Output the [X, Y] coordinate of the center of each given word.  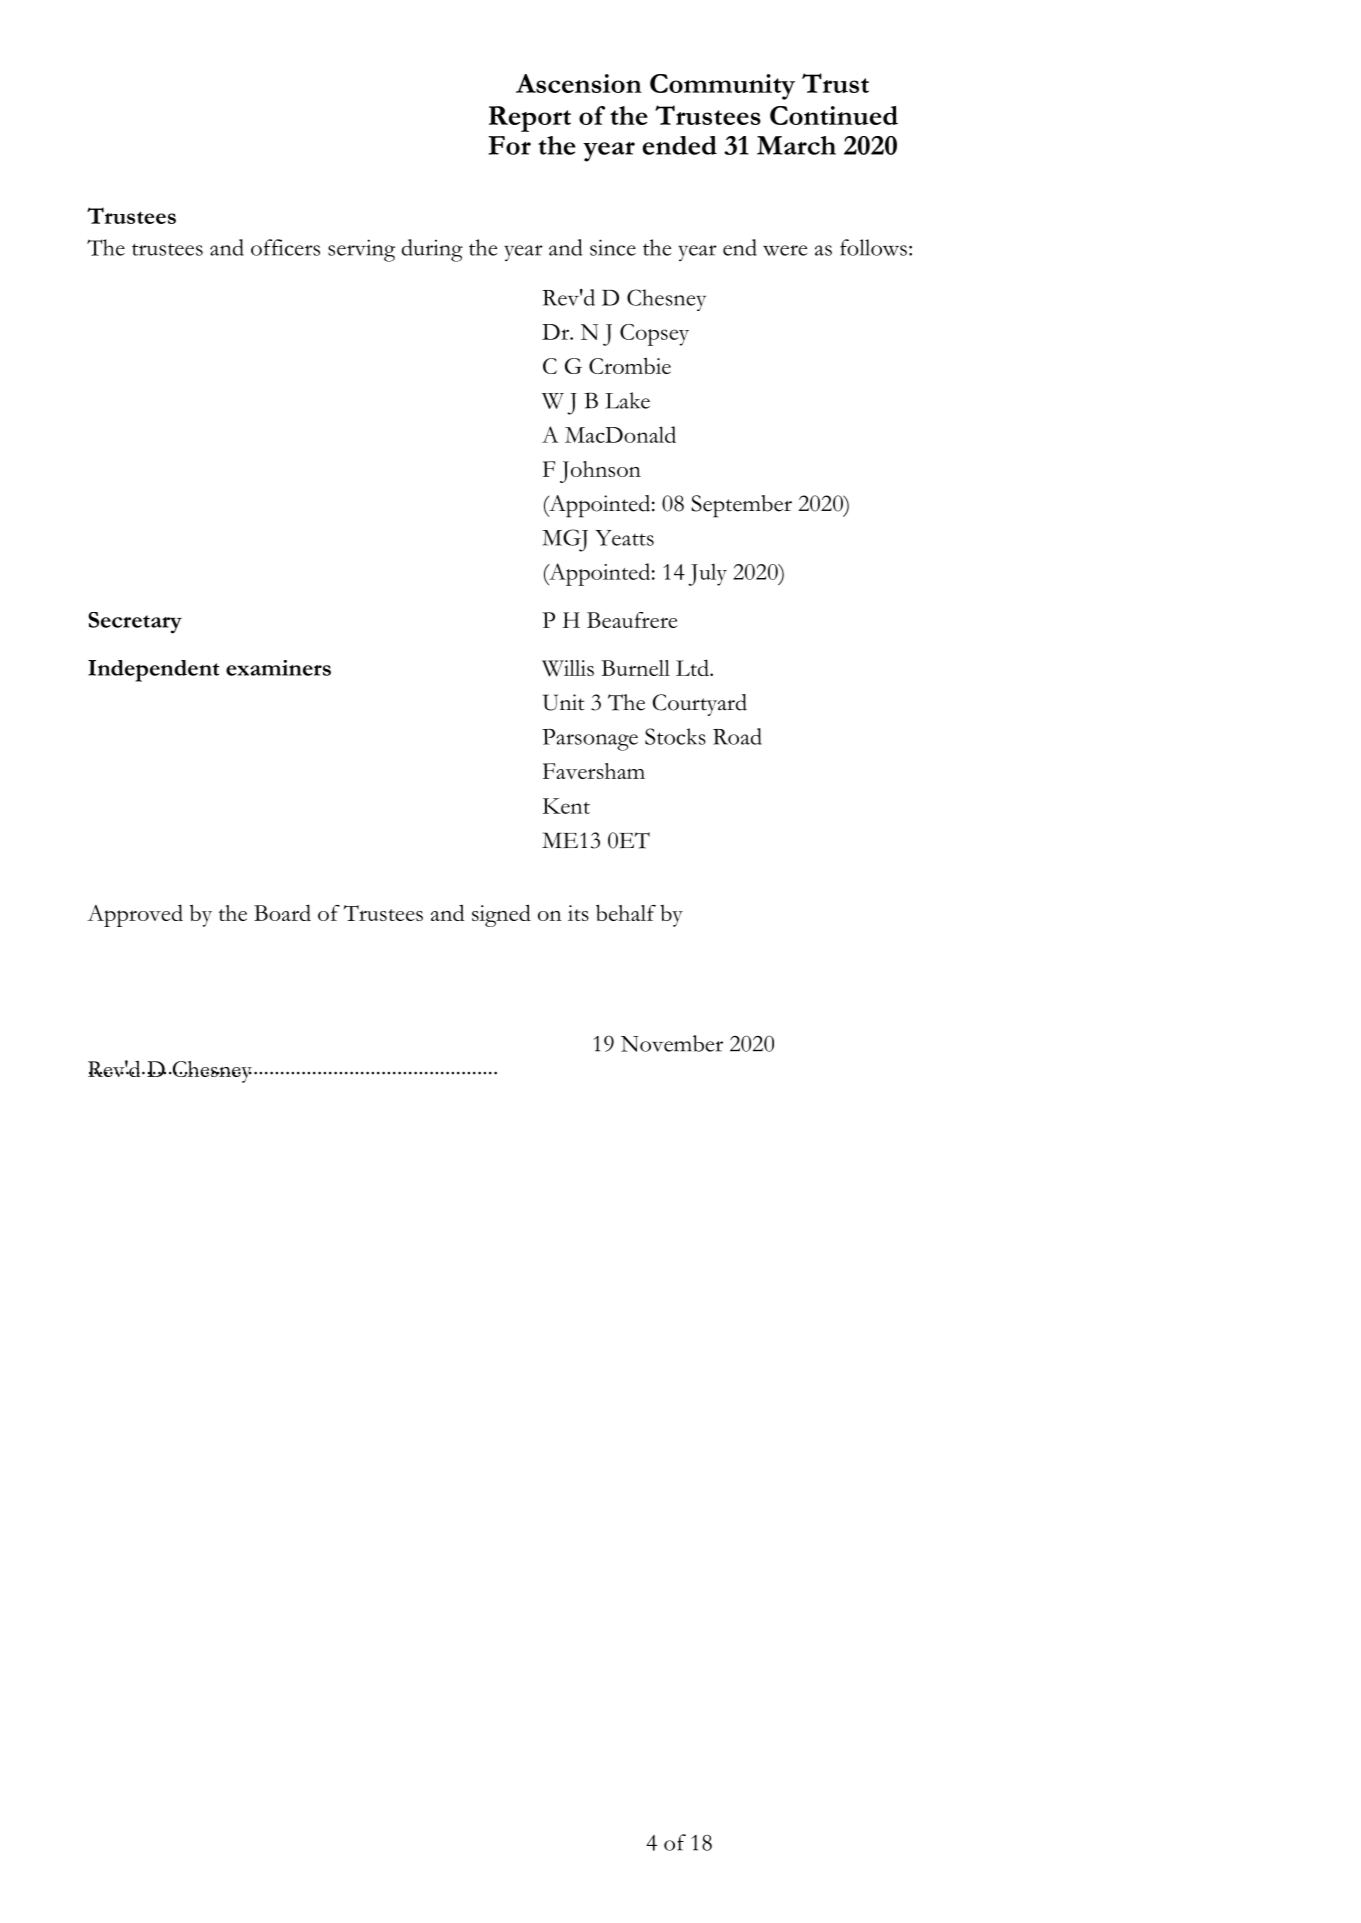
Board [282, 912]
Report [530, 119]
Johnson [600, 472]
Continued [834, 115]
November [672, 1043]
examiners [278, 668]
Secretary [135, 623]
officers [285, 247]
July [707, 575]
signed [501, 915]
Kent [566, 806]
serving [361, 250]
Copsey [654, 335]
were [785, 250]
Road [737, 736]
